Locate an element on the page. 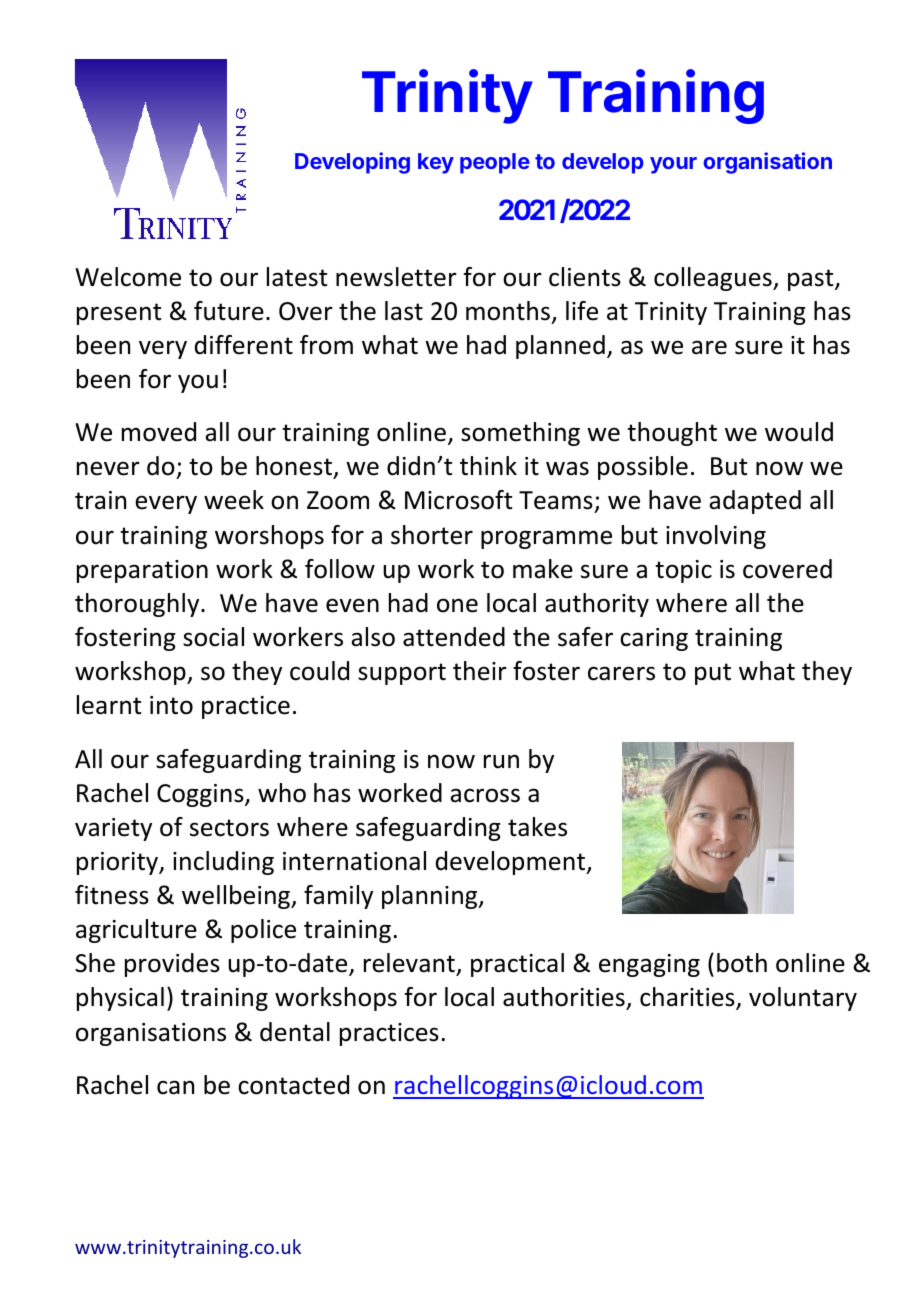 This document has height=1308, width=924. Welcome is located at coordinates (128, 277).
